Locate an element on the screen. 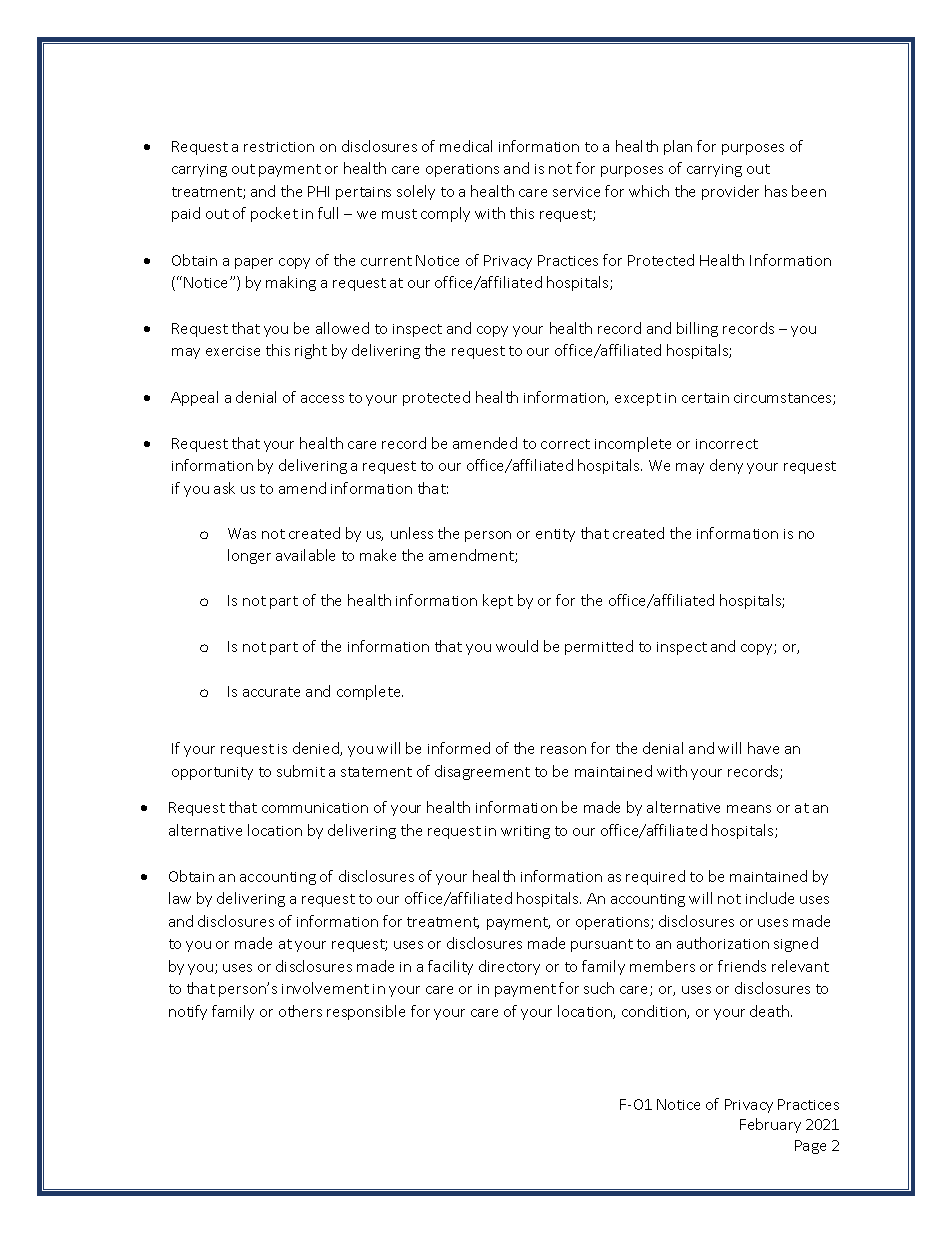 This screenshot has width=952, height=1233. restriction is located at coordinates (279, 147).
